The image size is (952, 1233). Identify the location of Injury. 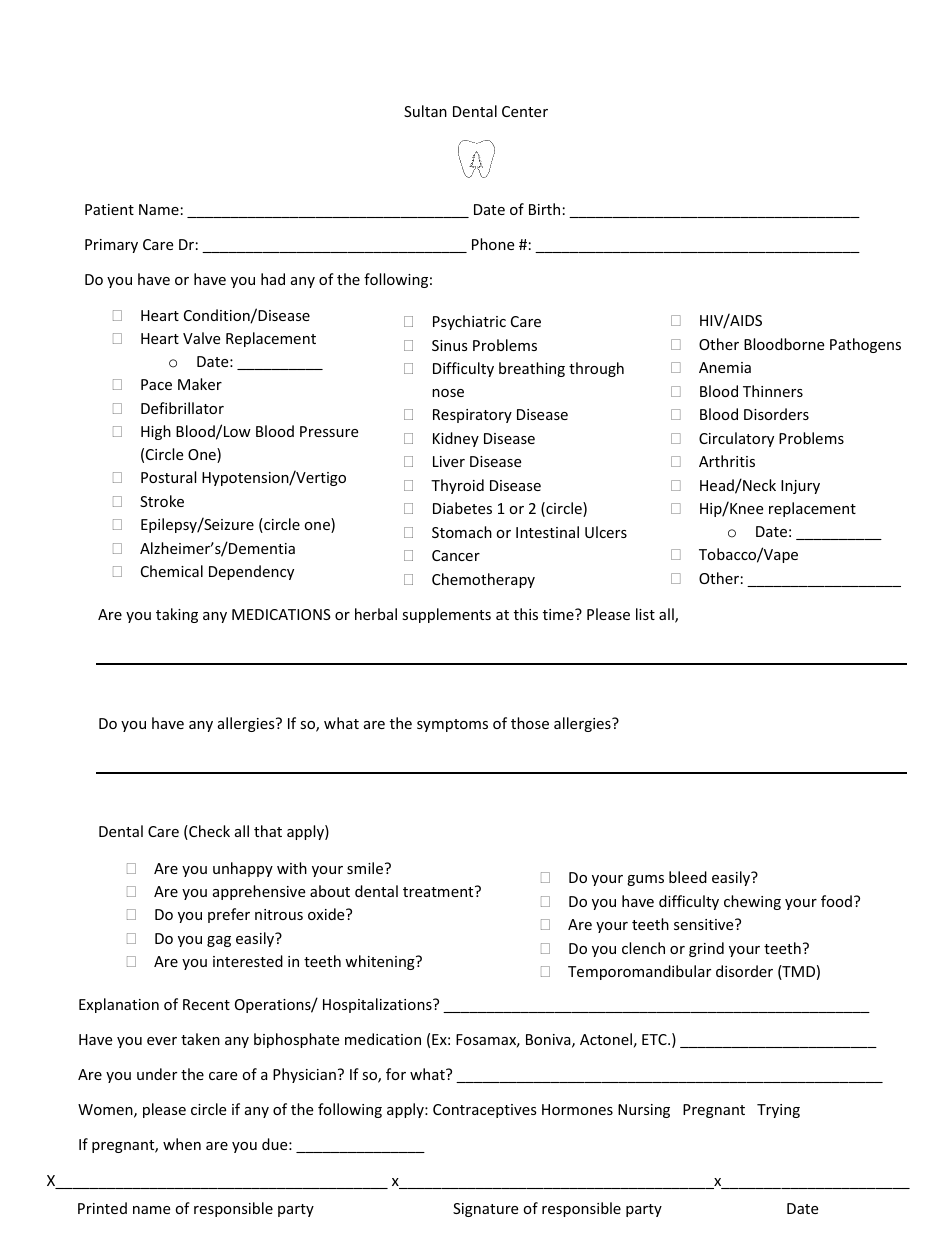
(800, 487).
